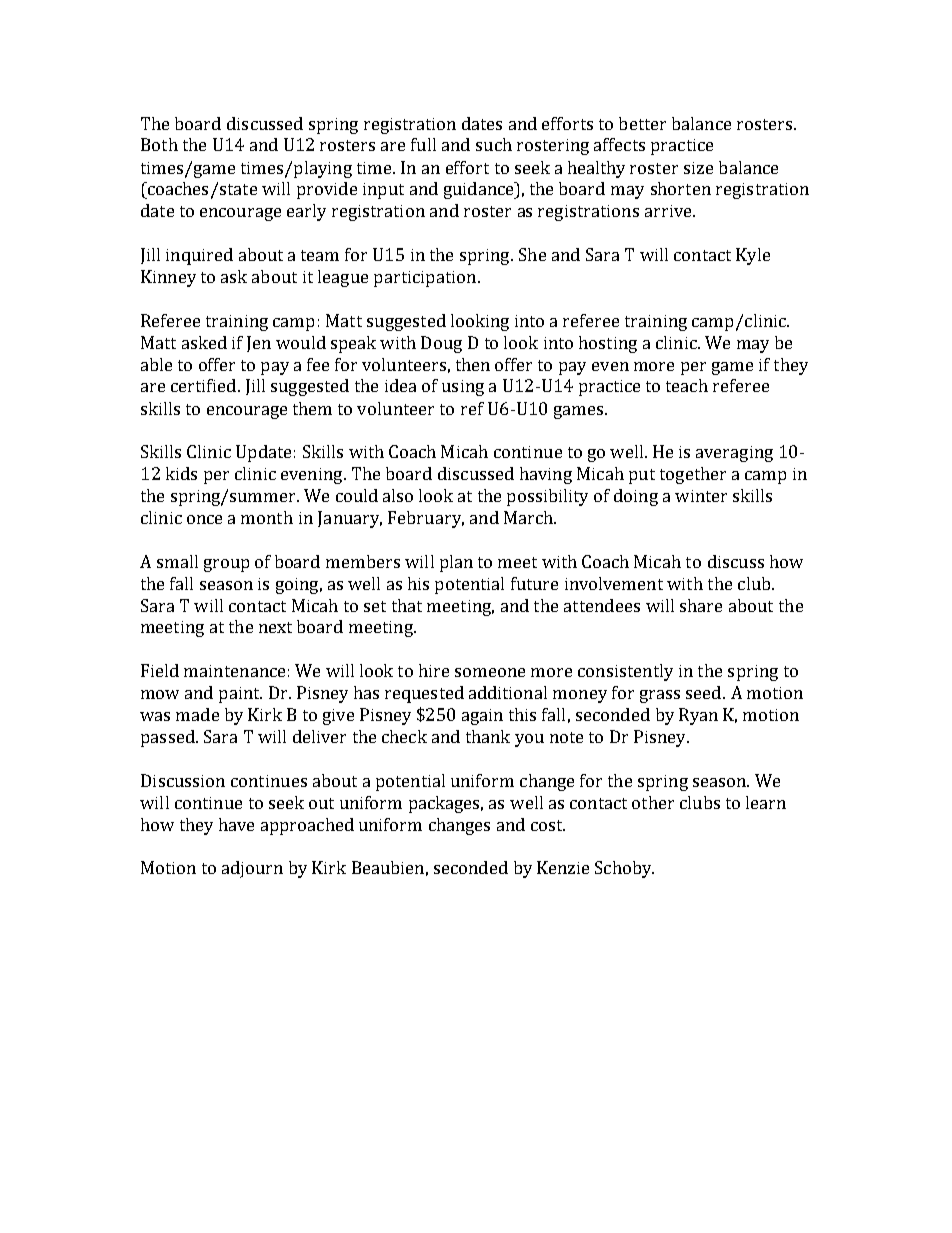 The height and width of the document is (1233, 952). What do you see at coordinates (494, 144) in the document?
I see `such` at bounding box center [494, 144].
